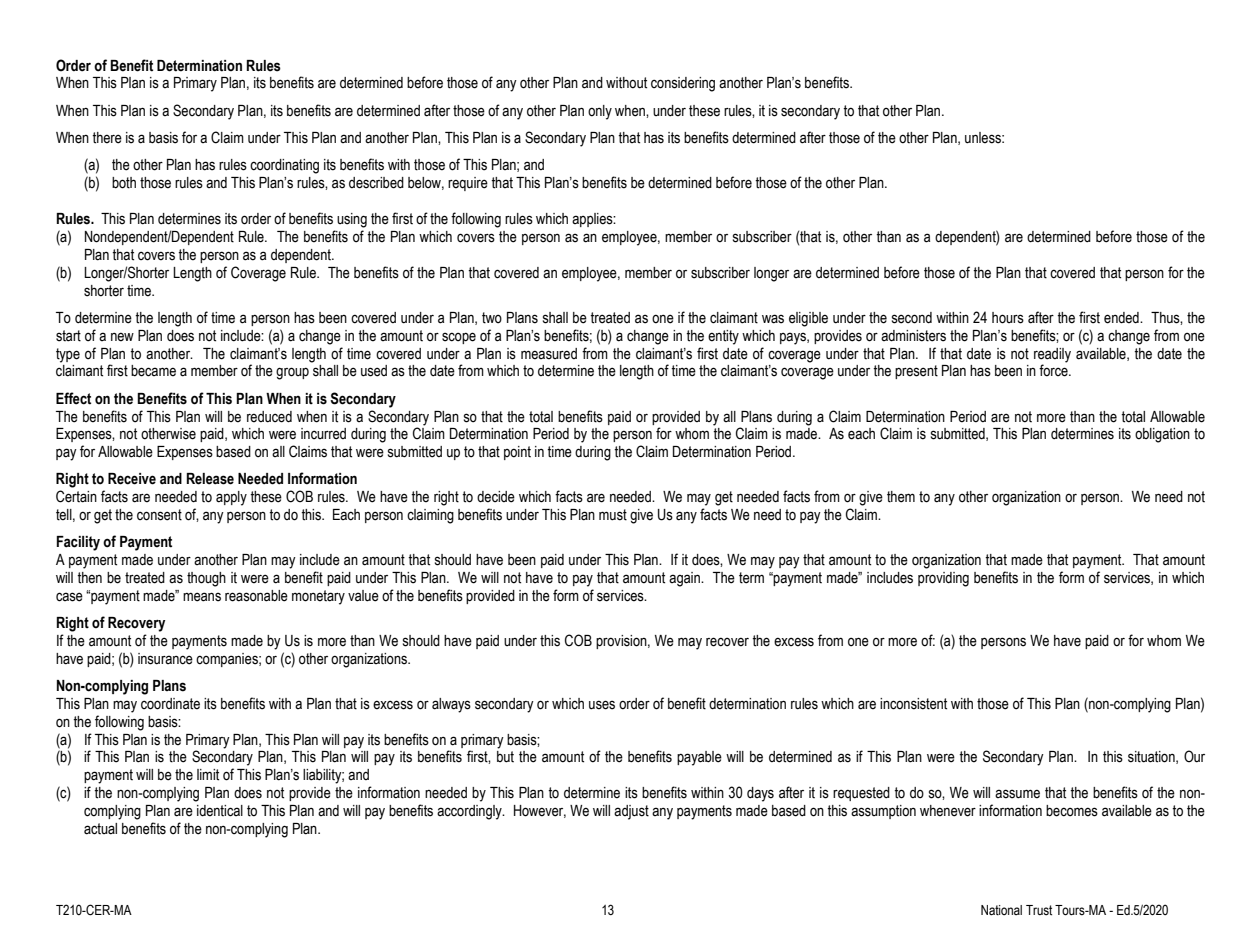 The height and width of the page is (952, 1233). What do you see at coordinates (683, 84) in the page?
I see `considering` at bounding box center [683, 84].
